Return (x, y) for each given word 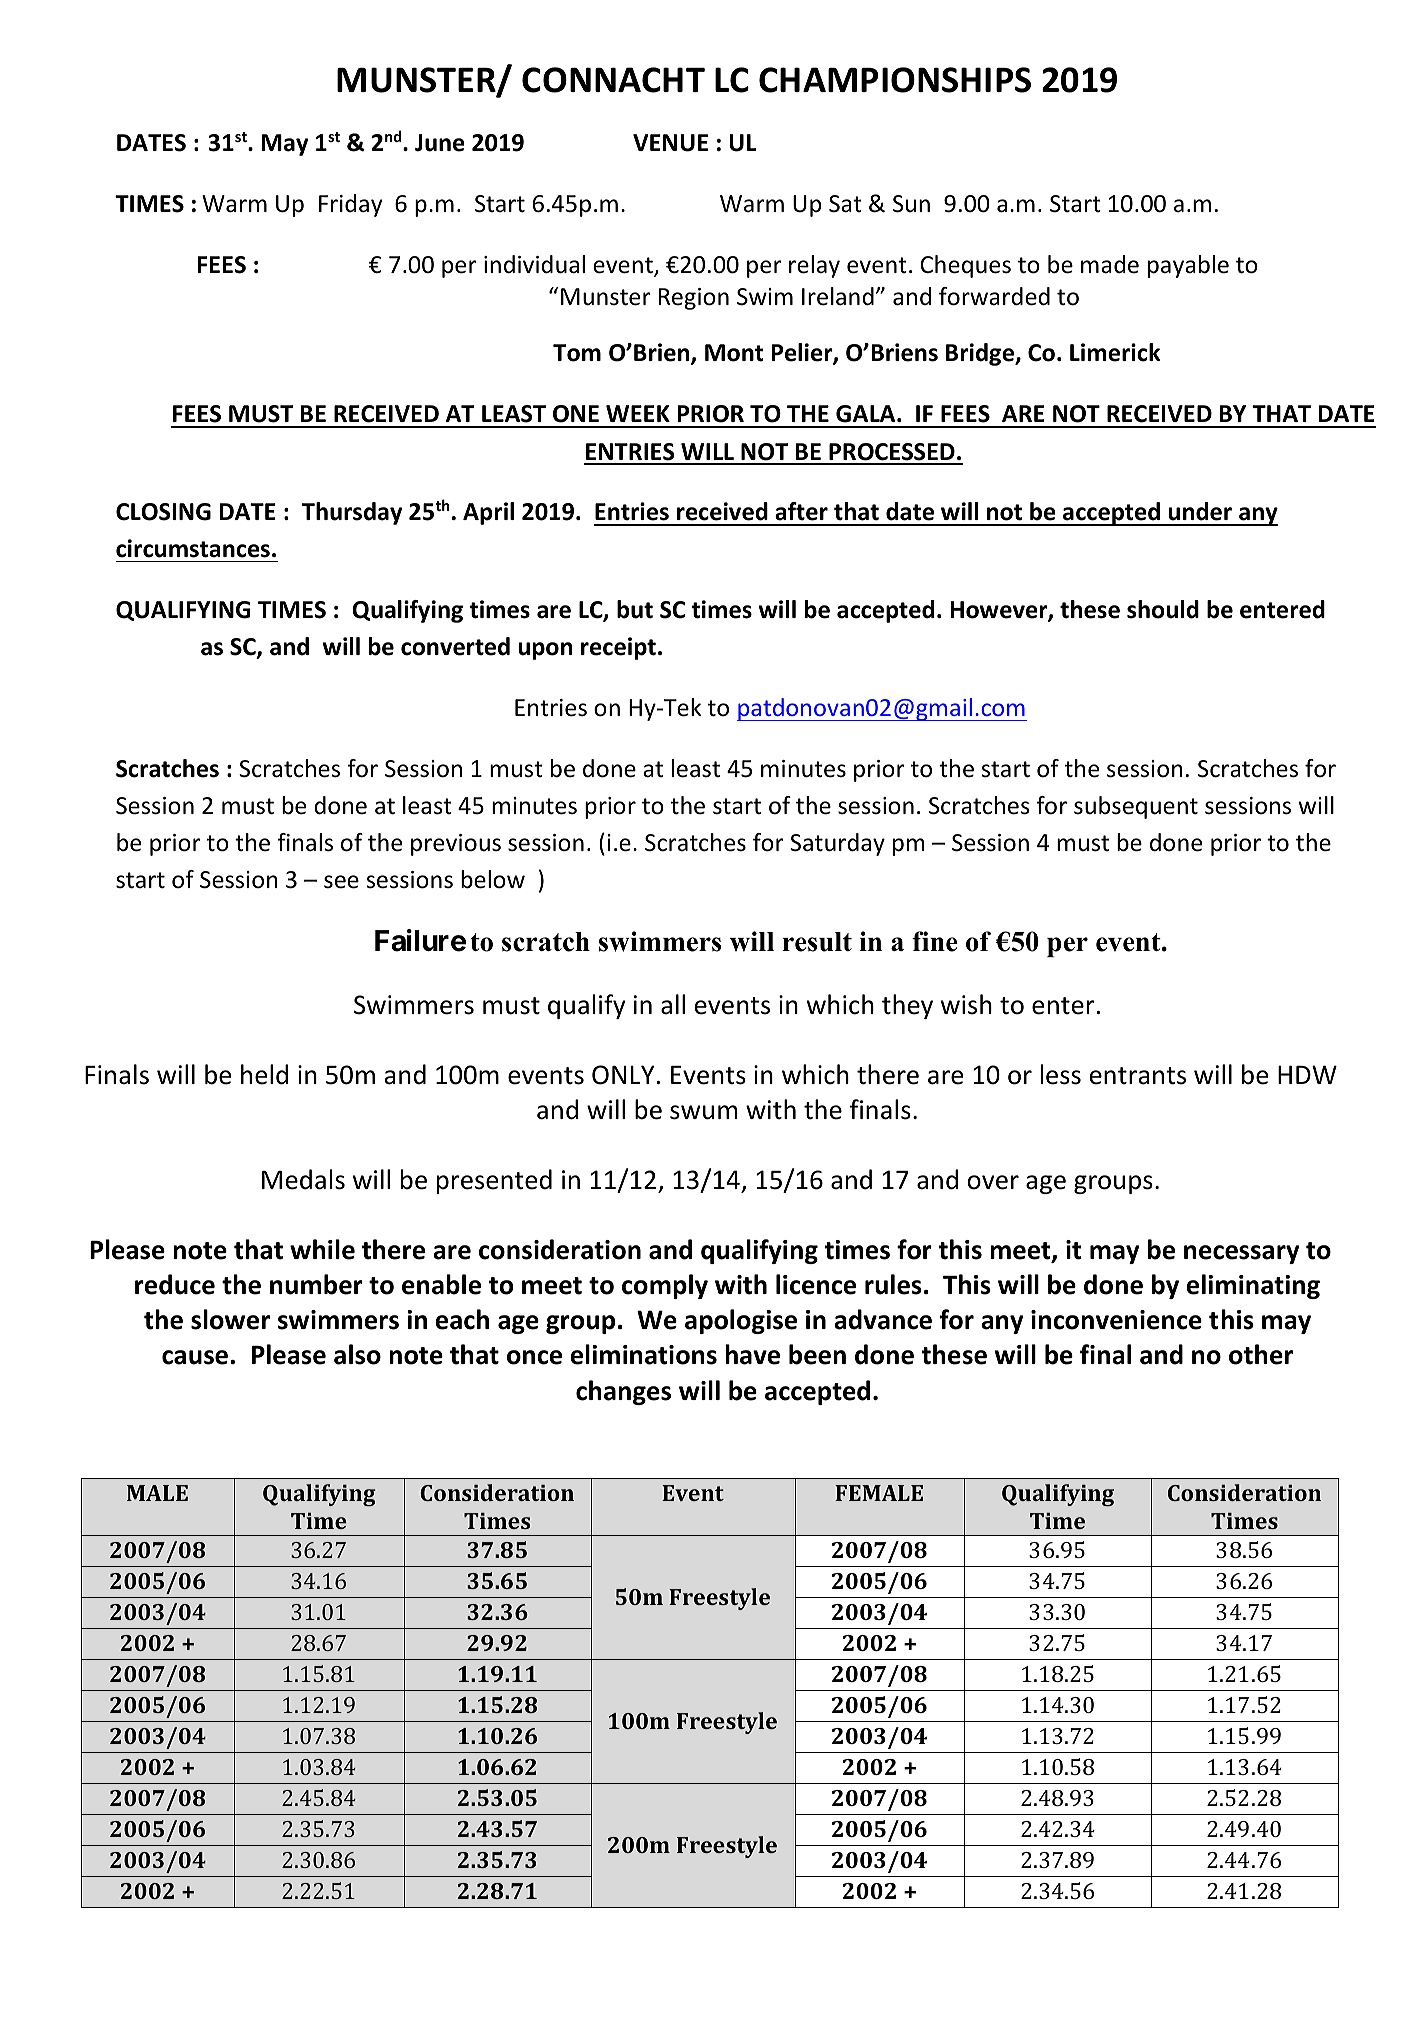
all (673, 1004)
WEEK (638, 413)
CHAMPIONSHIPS (895, 80)
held (264, 1074)
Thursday (352, 513)
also (357, 1354)
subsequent (1136, 807)
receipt (618, 648)
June (440, 143)
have (752, 1354)
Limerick (1115, 352)
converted (455, 646)
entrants (1138, 1076)
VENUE (670, 143)
